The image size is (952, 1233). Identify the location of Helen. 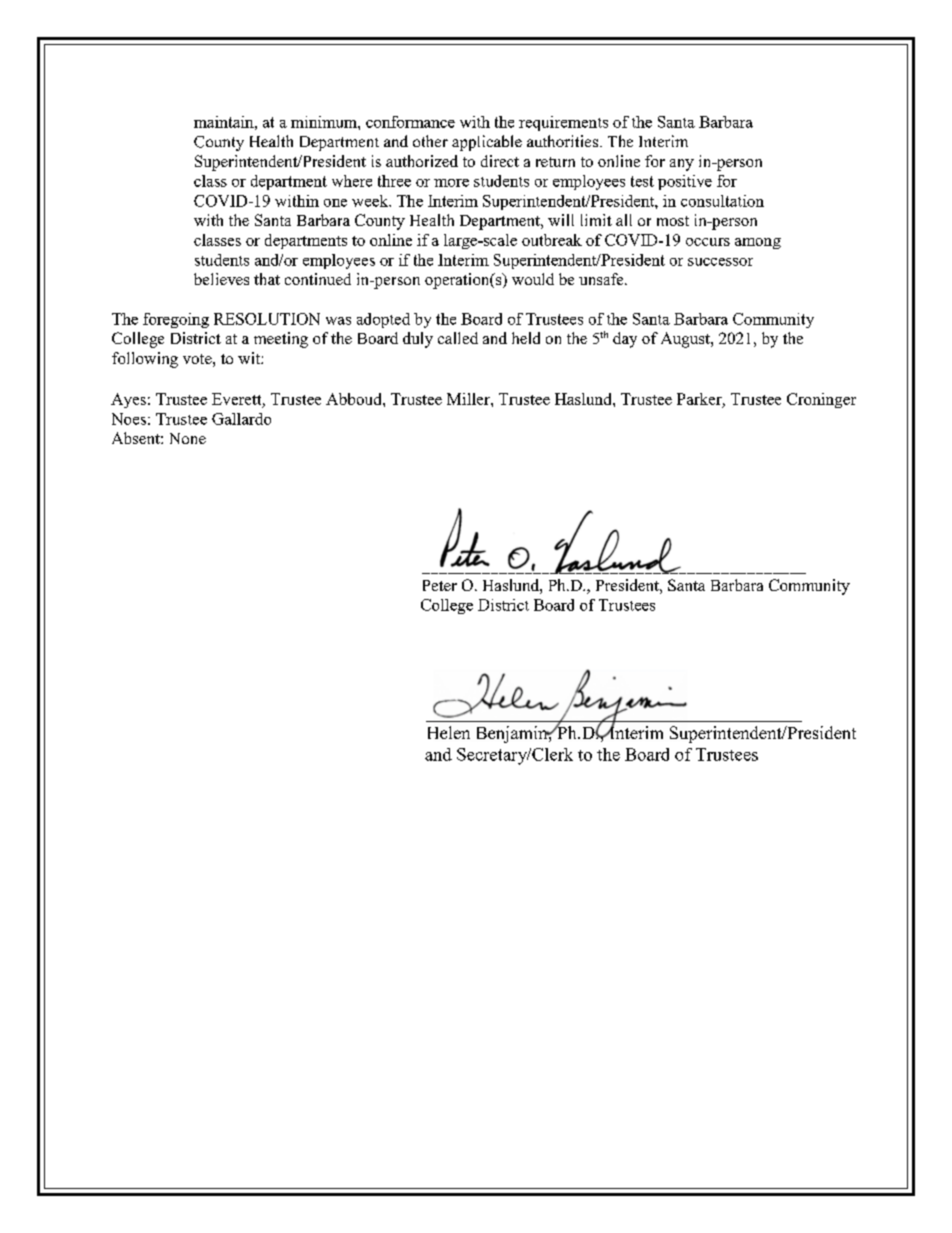
(449, 732).
